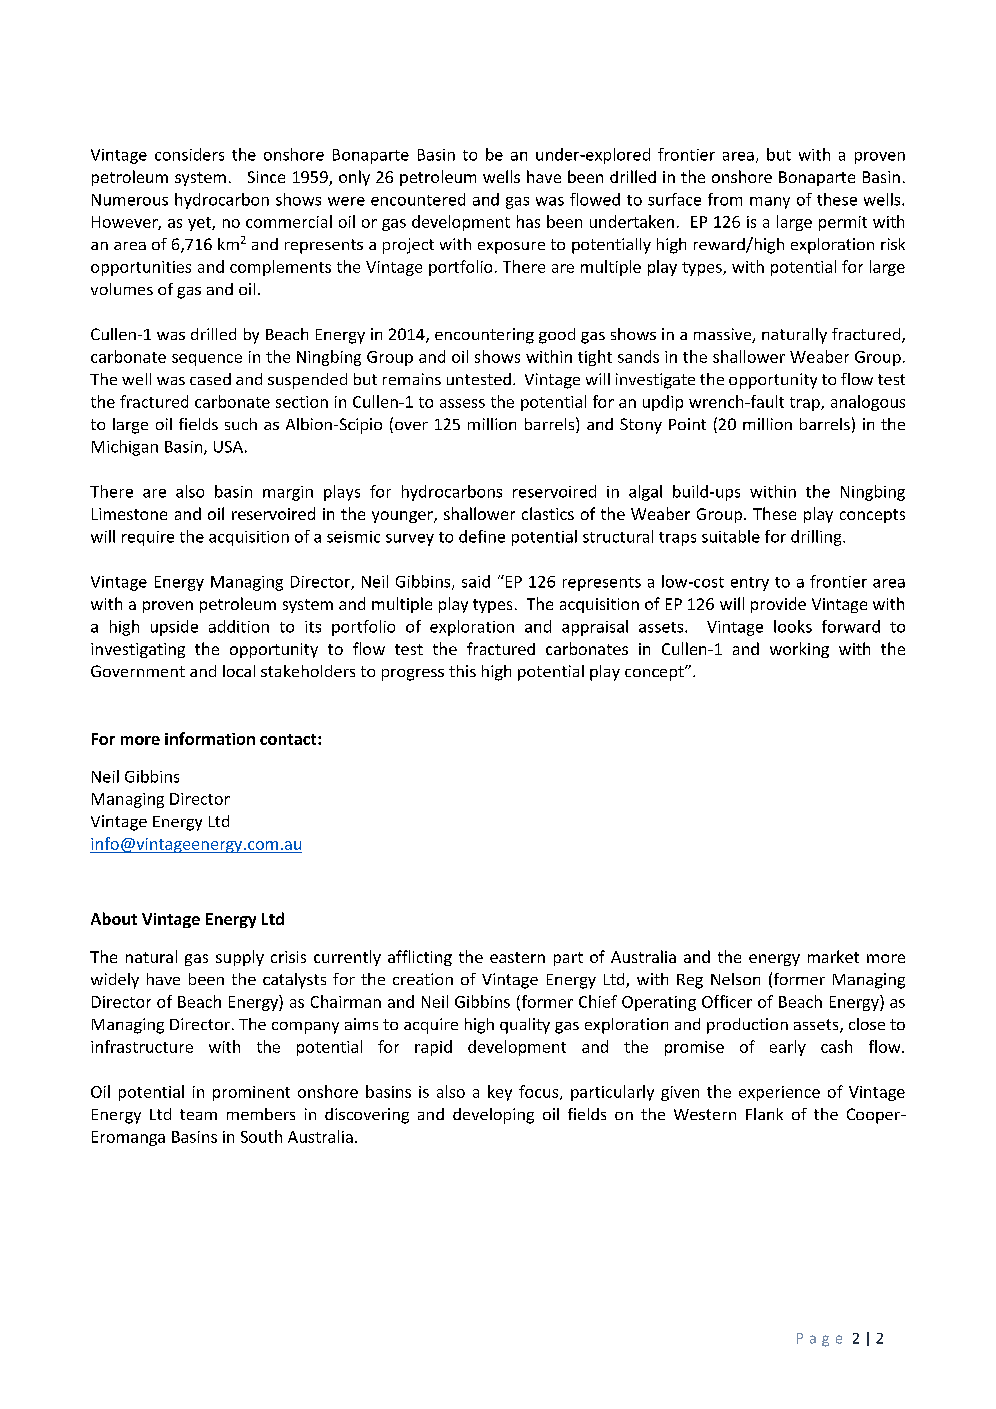 The width and height of the image is (996, 1409). Describe the element at coordinates (189, 154) in the image. I see `considers` at that location.
